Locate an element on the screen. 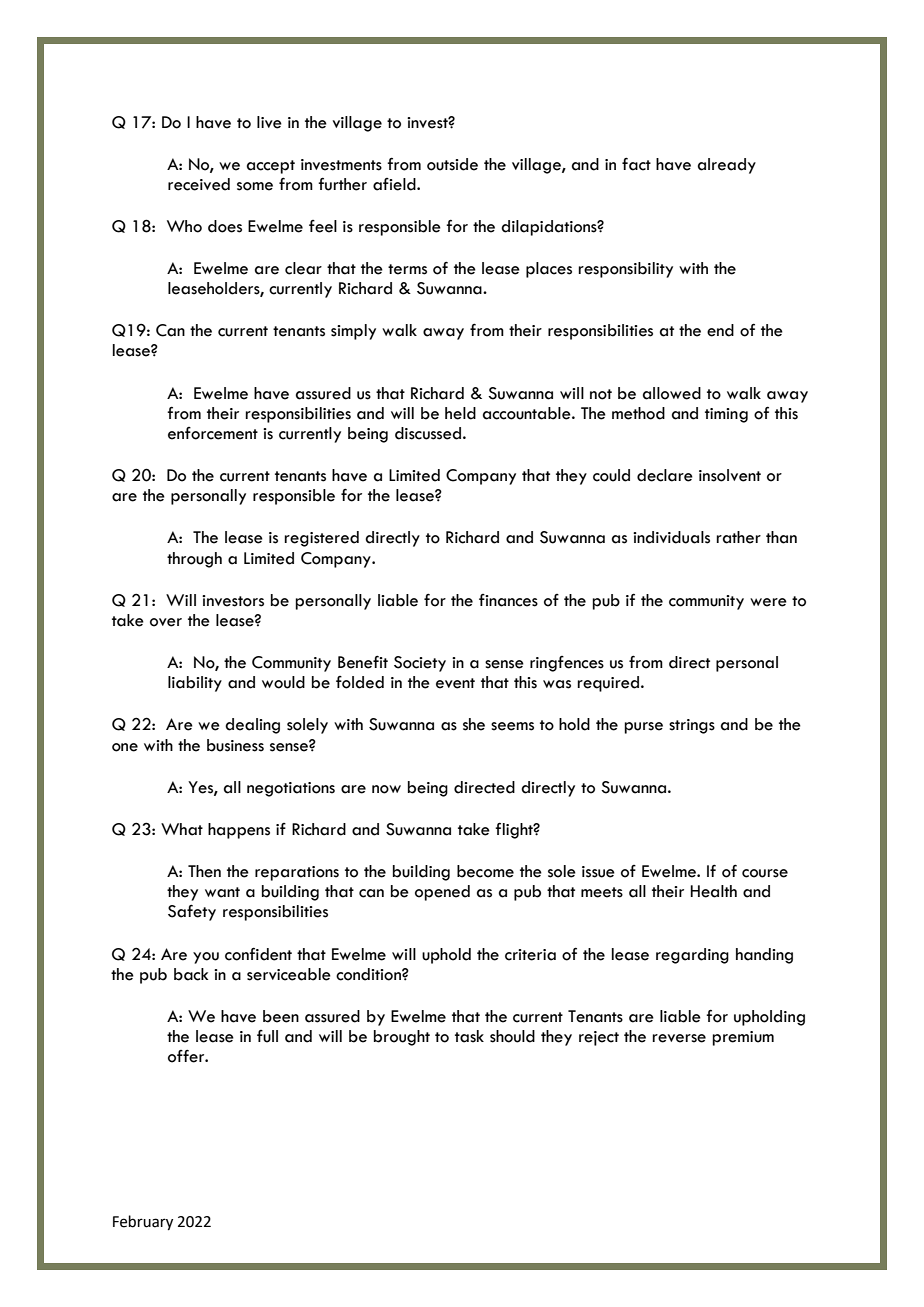 The height and width of the screenshot is (1307, 924). strings is located at coordinates (692, 726).
